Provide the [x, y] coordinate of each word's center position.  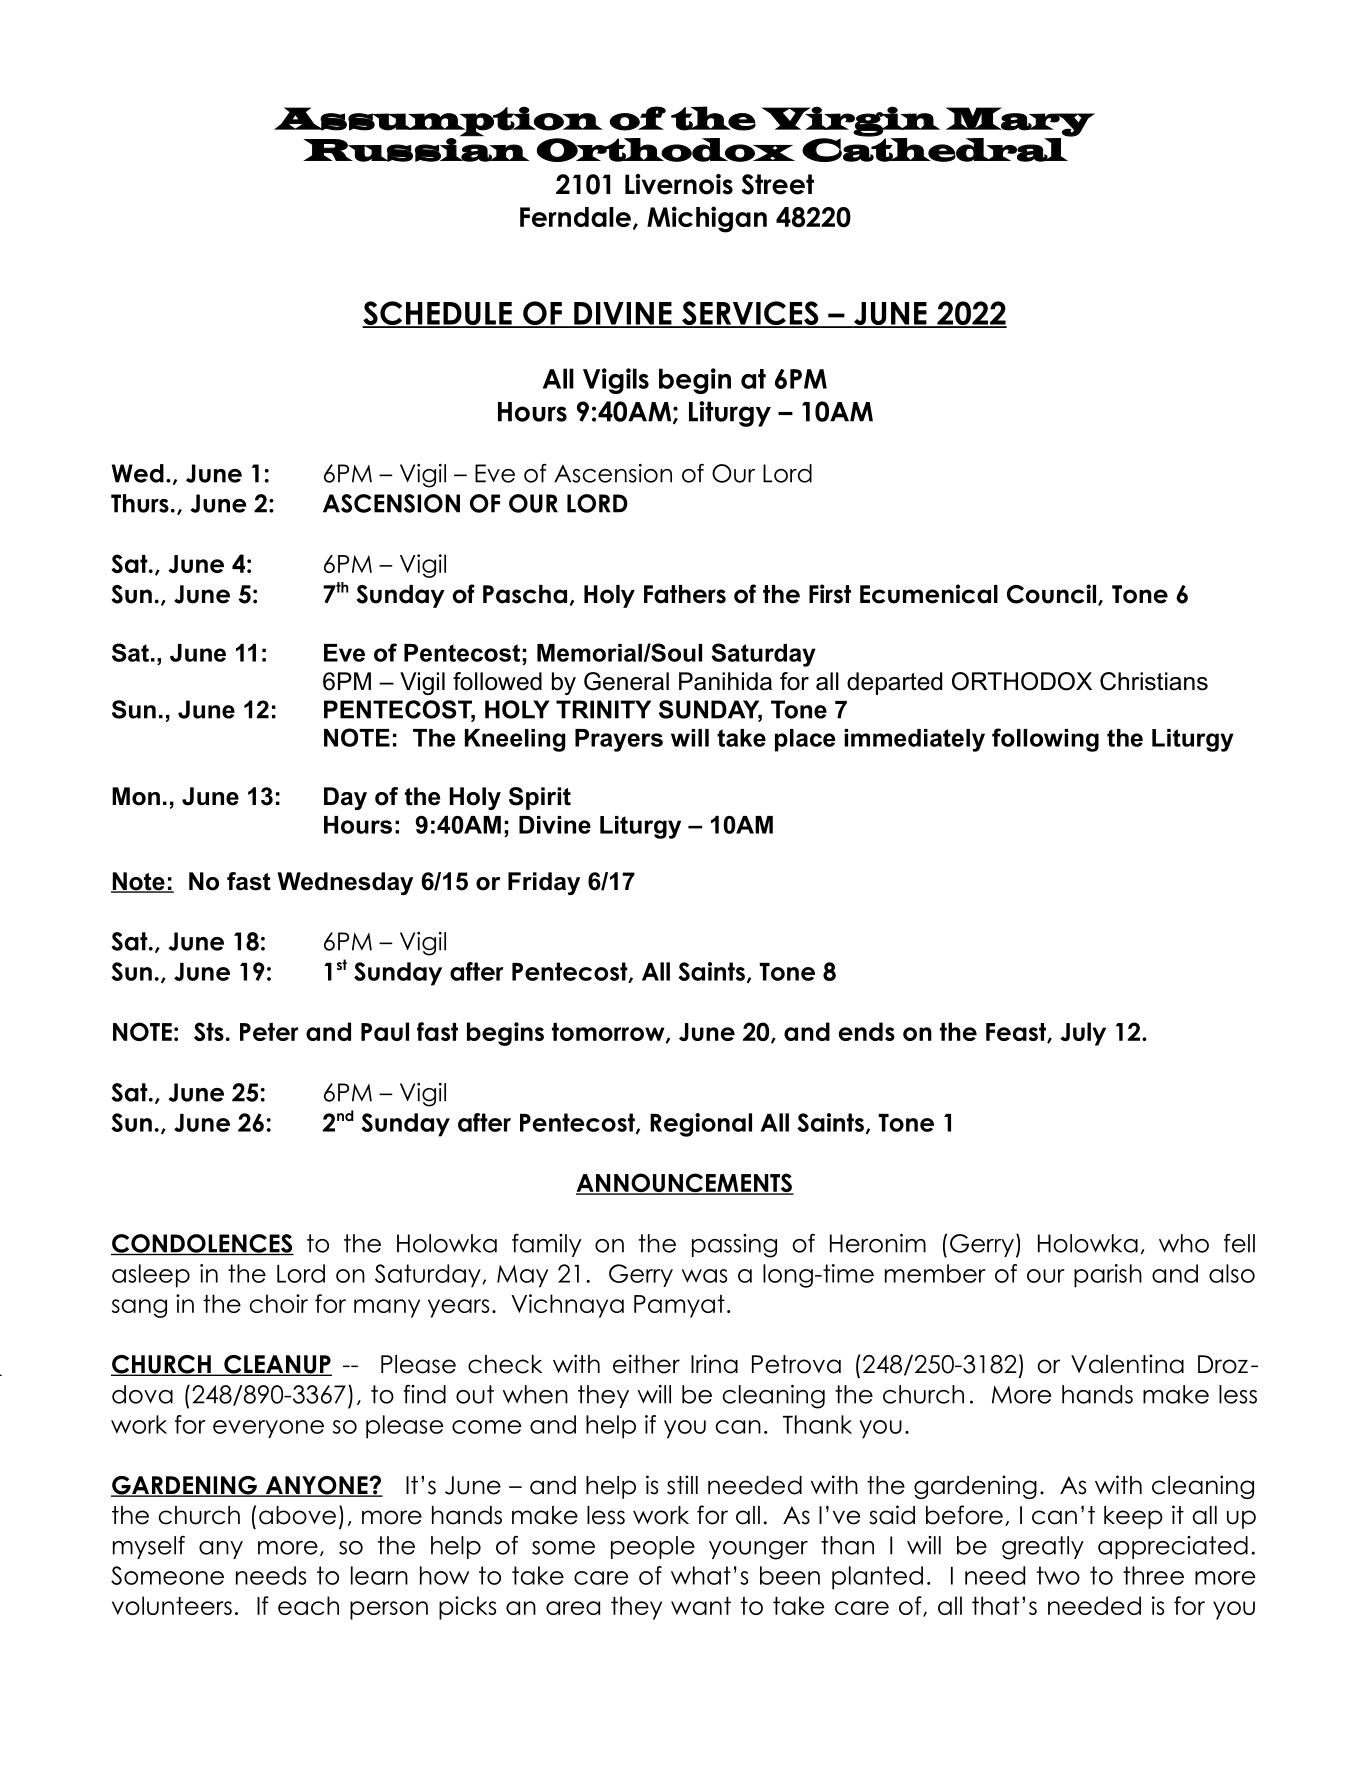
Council [1053, 595]
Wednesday [345, 883]
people [653, 1547]
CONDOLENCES [202, 1244]
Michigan [707, 219]
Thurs [140, 503]
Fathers [685, 594]
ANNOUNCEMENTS [685, 1184]
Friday [544, 883]
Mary [1020, 122]
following [1045, 740]
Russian [416, 149]
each [308, 1605]
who [1184, 1243]
